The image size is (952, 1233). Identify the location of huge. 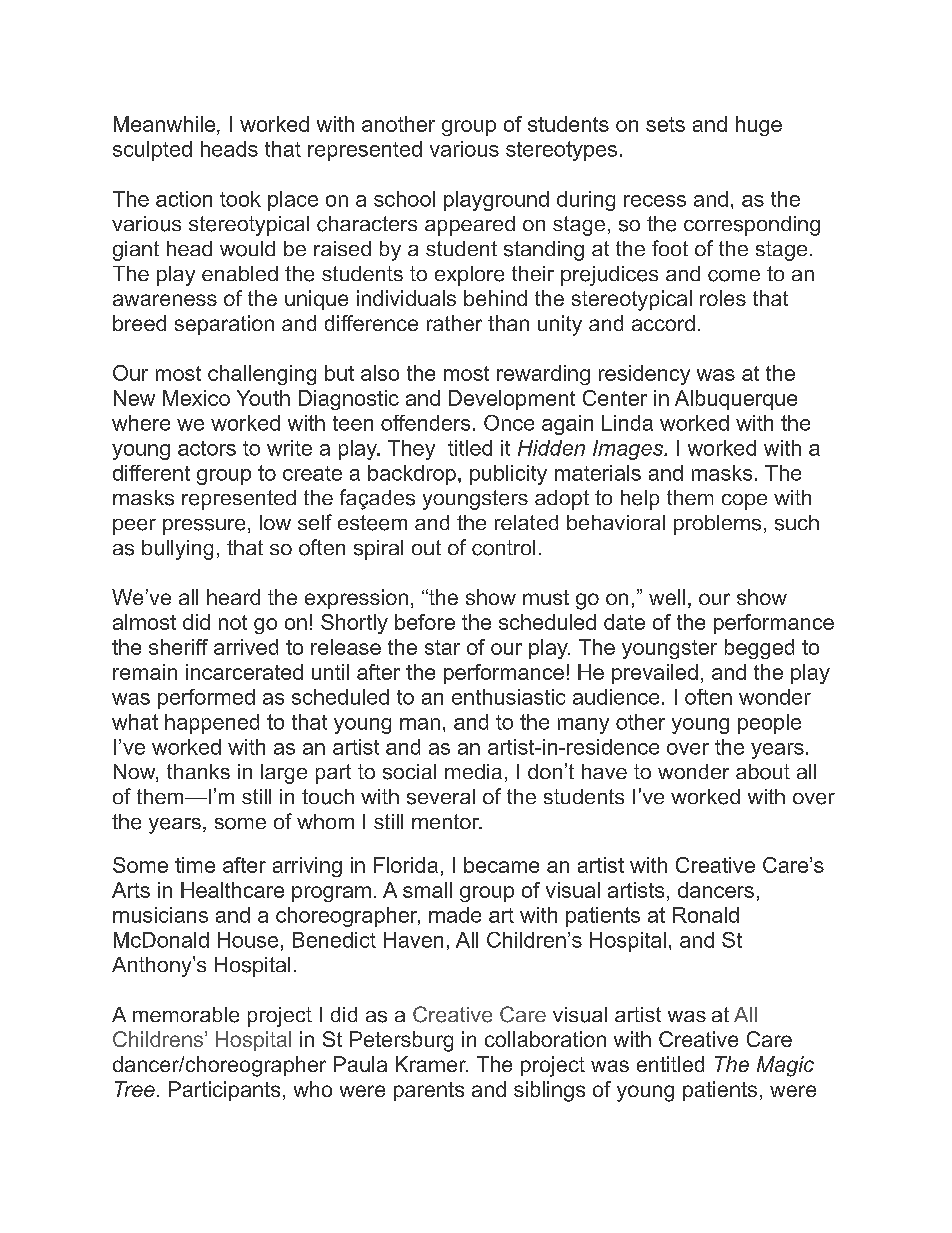
(759, 126).
